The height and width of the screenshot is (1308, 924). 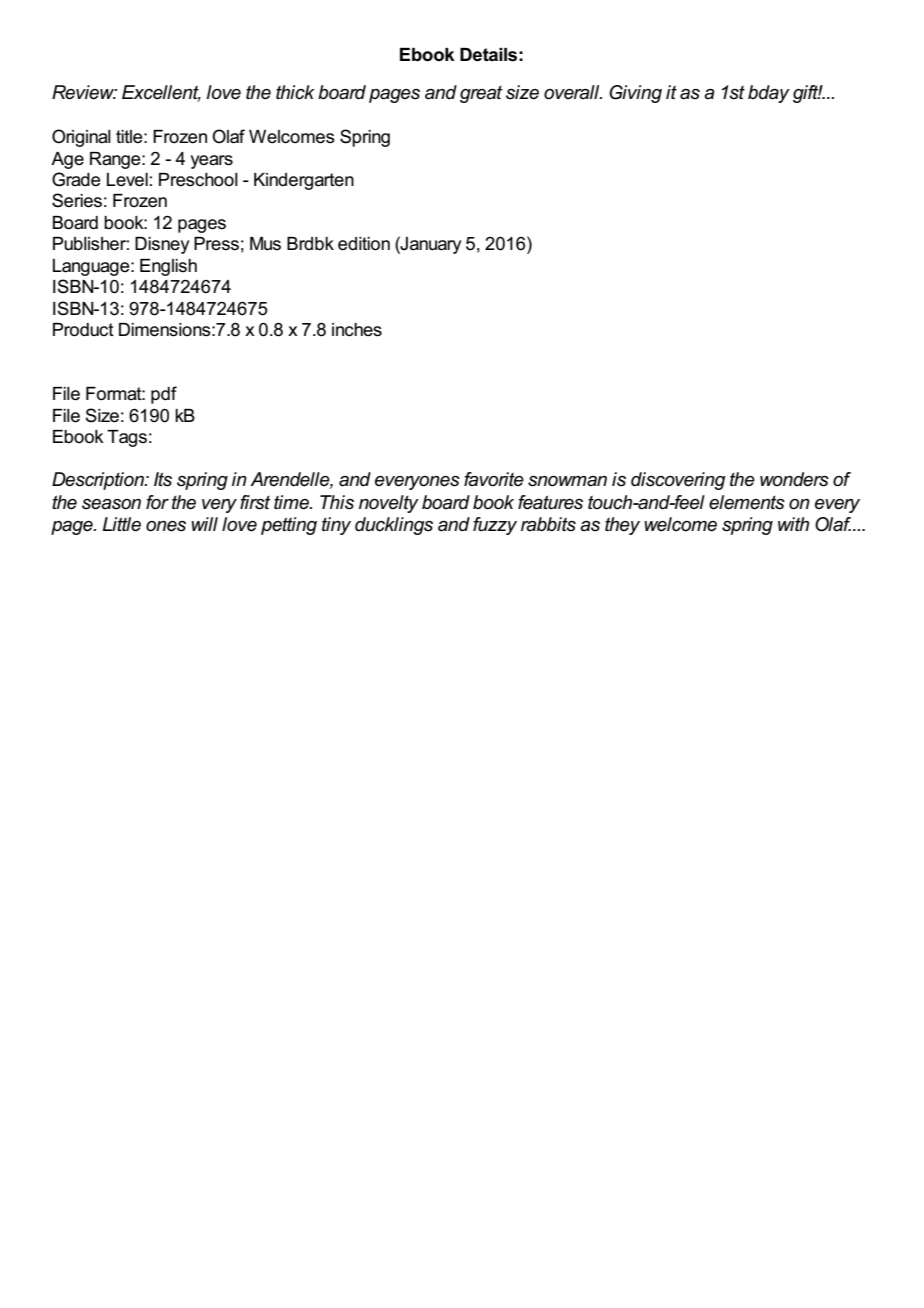 What do you see at coordinates (769, 94) in the screenshot?
I see `bday` at bounding box center [769, 94].
